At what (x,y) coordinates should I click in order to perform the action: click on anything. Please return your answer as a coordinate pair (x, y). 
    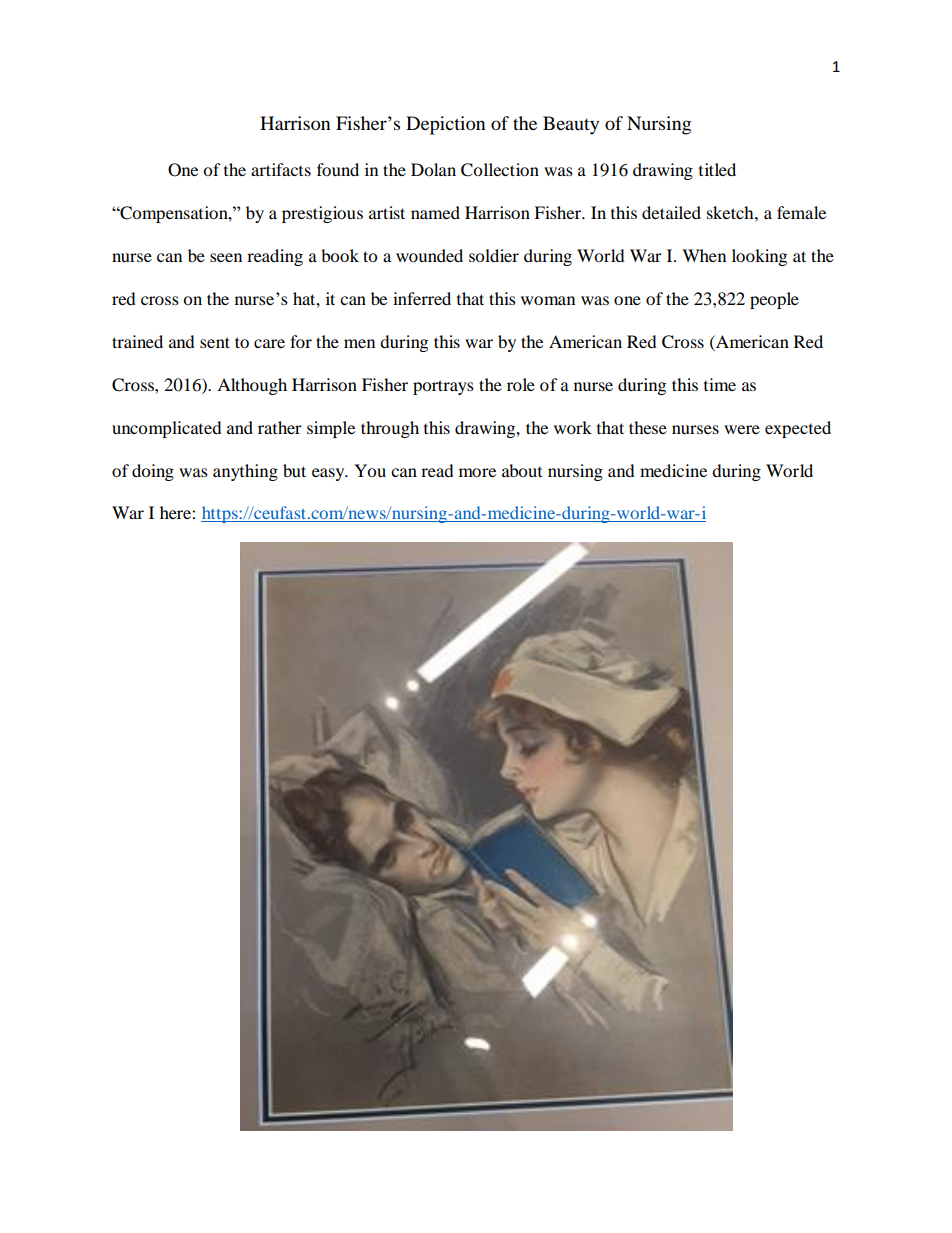
    Looking at the image, I should click on (245, 472).
